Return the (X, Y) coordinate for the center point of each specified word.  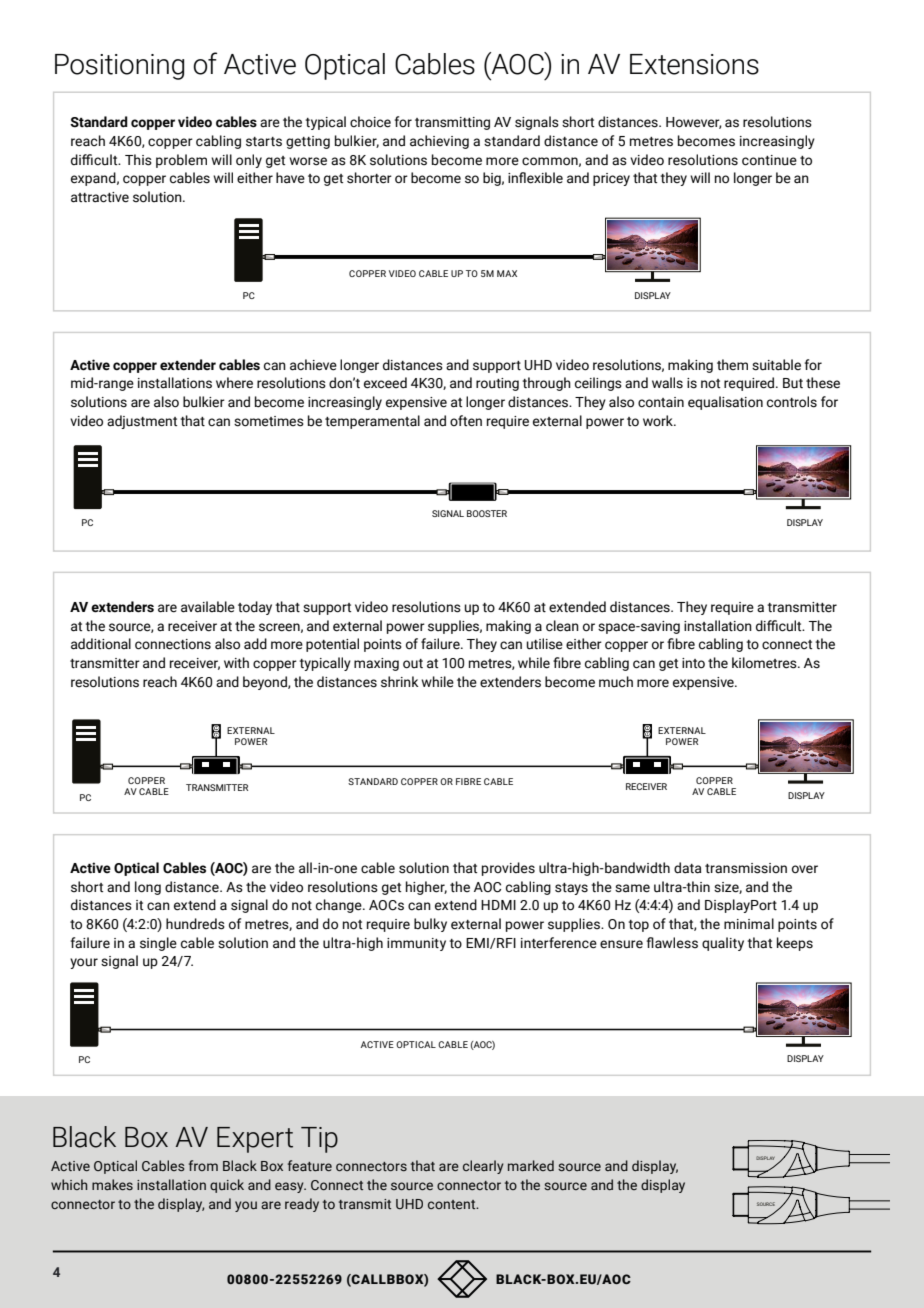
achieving (439, 142)
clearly (483, 1167)
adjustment (142, 422)
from (203, 1165)
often (466, 421)
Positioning (119, 67)
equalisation (725, 403)
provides (508, 869)
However (694, 123)
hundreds (195, 924)
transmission (746, 868)
